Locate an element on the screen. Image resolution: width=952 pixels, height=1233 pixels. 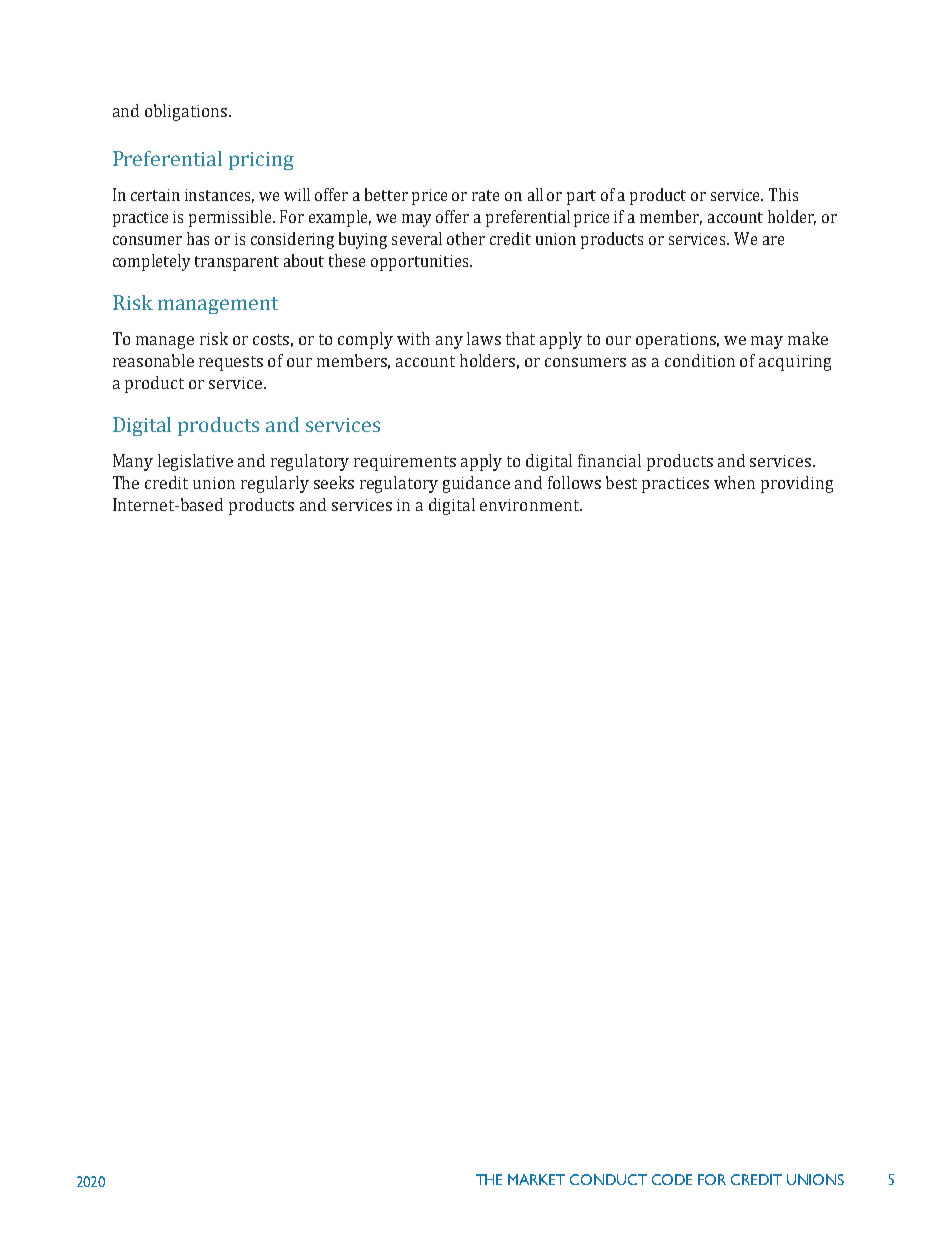
MARKET is located at coordinates (536, 1179).
